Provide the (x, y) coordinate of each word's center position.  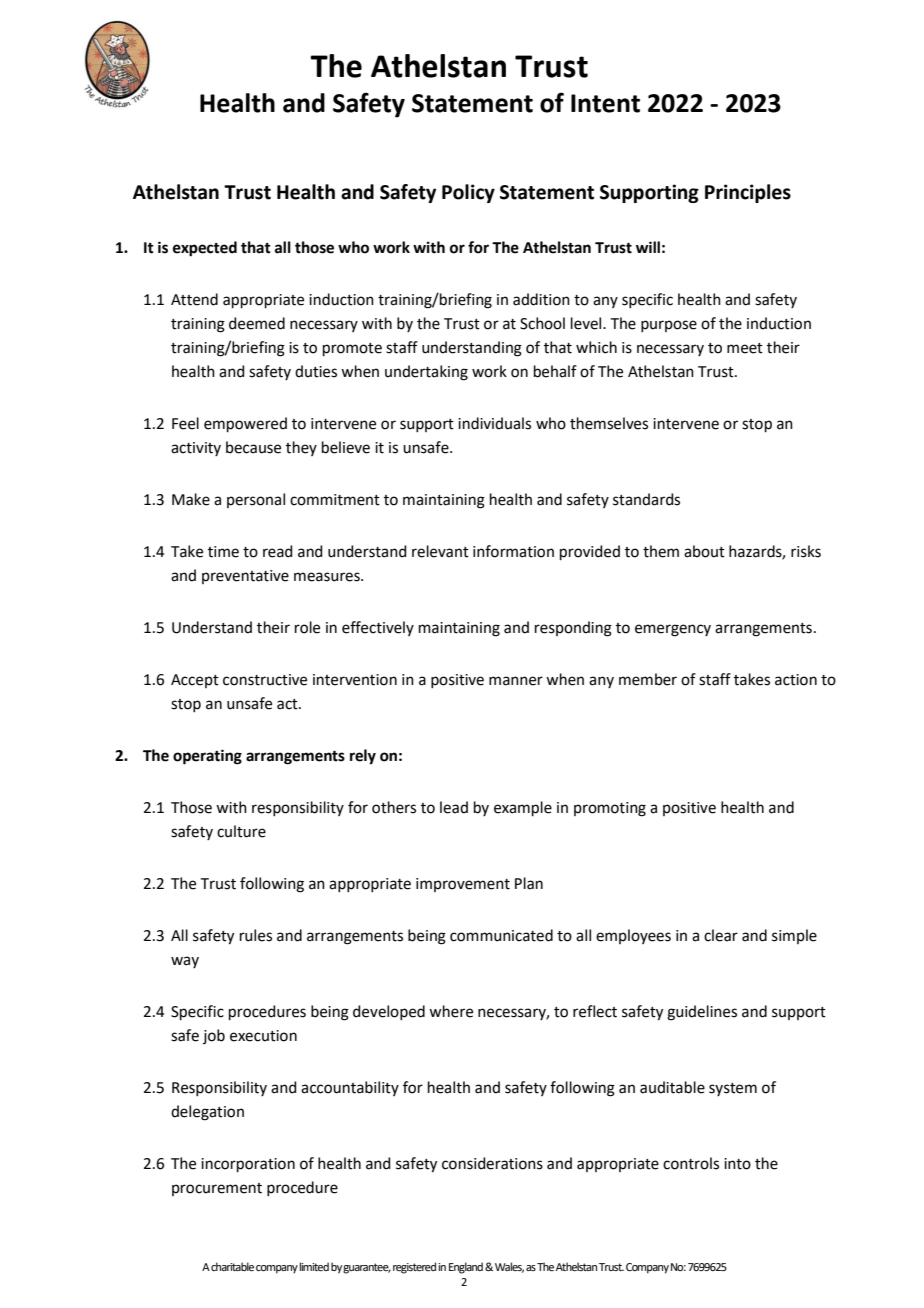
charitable (232, 1266)
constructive (265, 680)
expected (205, 249)
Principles (748, 193)
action (796, 680)
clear (721, 935)
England (466, 1268)
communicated (501, 935)
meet (745, 348)
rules (256, 935)
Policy (468, 193)
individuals (494, 423)
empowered (245, 424)
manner (516, 681)
